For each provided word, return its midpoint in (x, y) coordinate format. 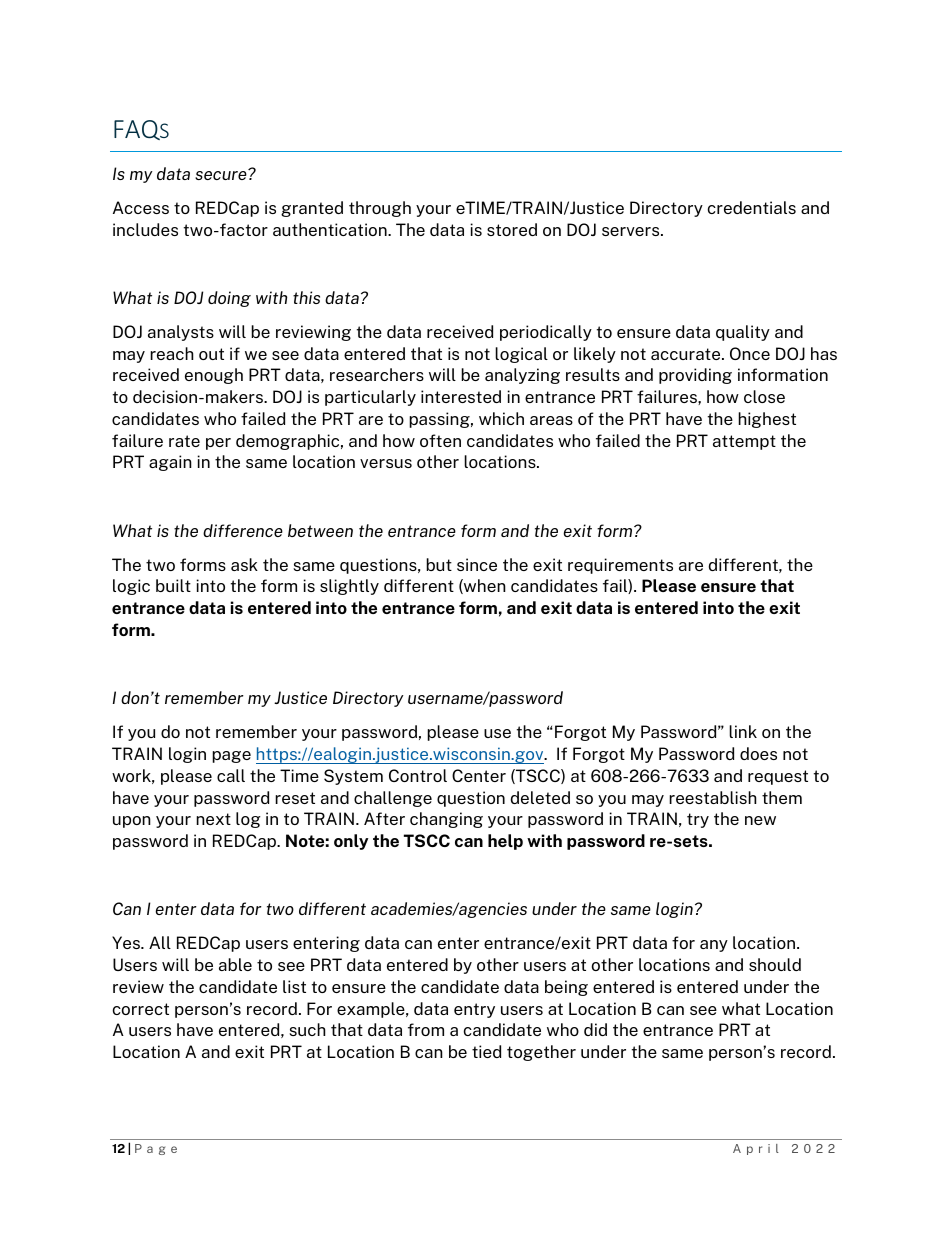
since (477, 564)
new (760, 820)
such (307, 1029)
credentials (752, 207)
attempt (744, 442)
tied (486, 1051)
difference (243, 530)
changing (446, 820)
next (213, 819)
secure (222, 174)
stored (512, 229)
